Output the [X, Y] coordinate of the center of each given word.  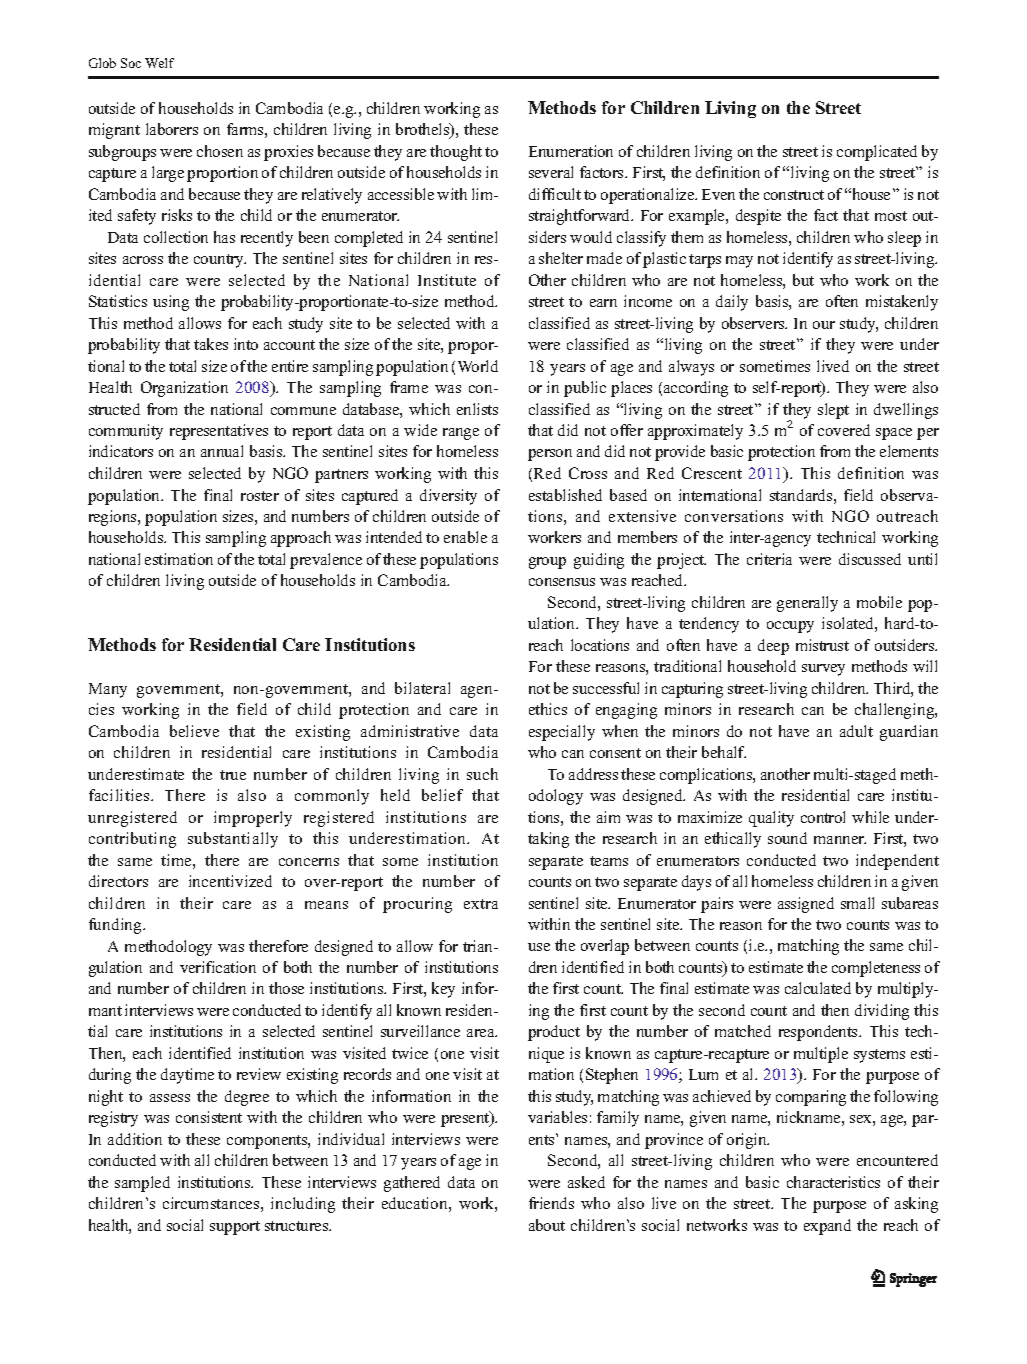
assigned [806, 905]
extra [481, 904]
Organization [184, 389]
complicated [877, 153]
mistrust [822, 645]
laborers [172, 129]
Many [108, 690]
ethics [548, 709]
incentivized [230, 881]
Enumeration [571, 151]
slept [833, 411]
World [478, 366]
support [235, 1228]
